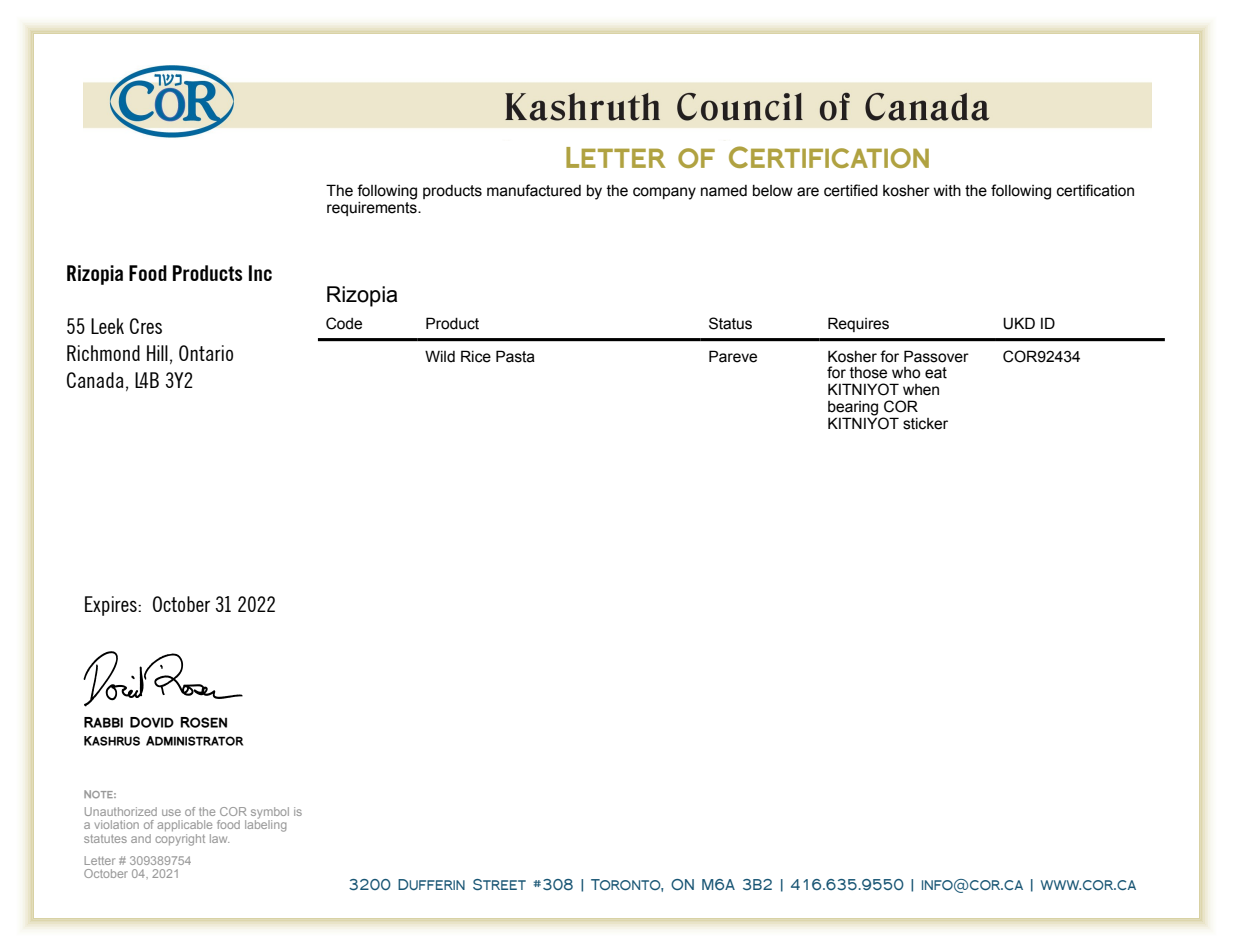  Describe the element at coordinates (260, 273) in the screenshot. I see `Inc` at that location.
